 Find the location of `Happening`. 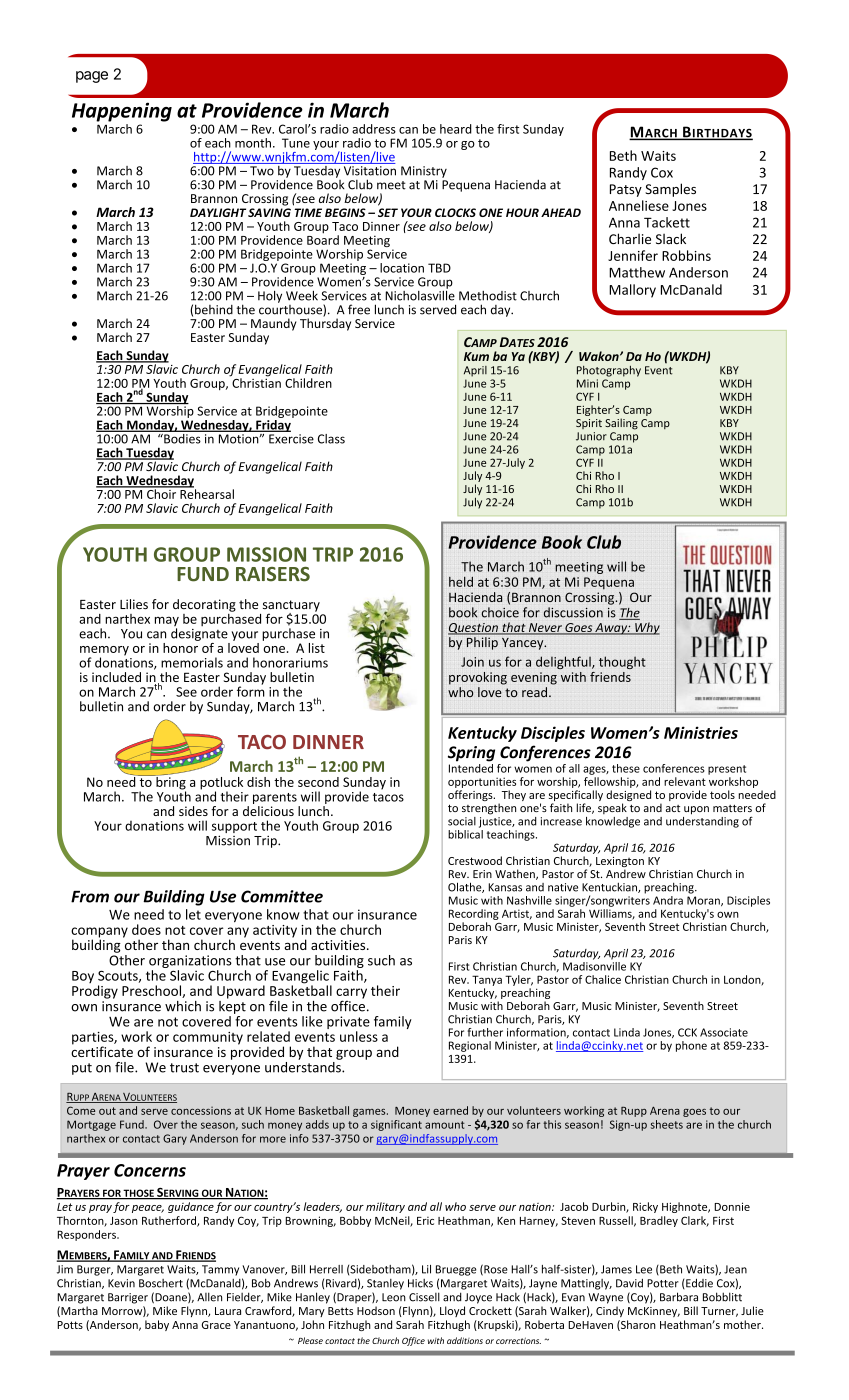

Happening is located at coordinates (122, 112).
